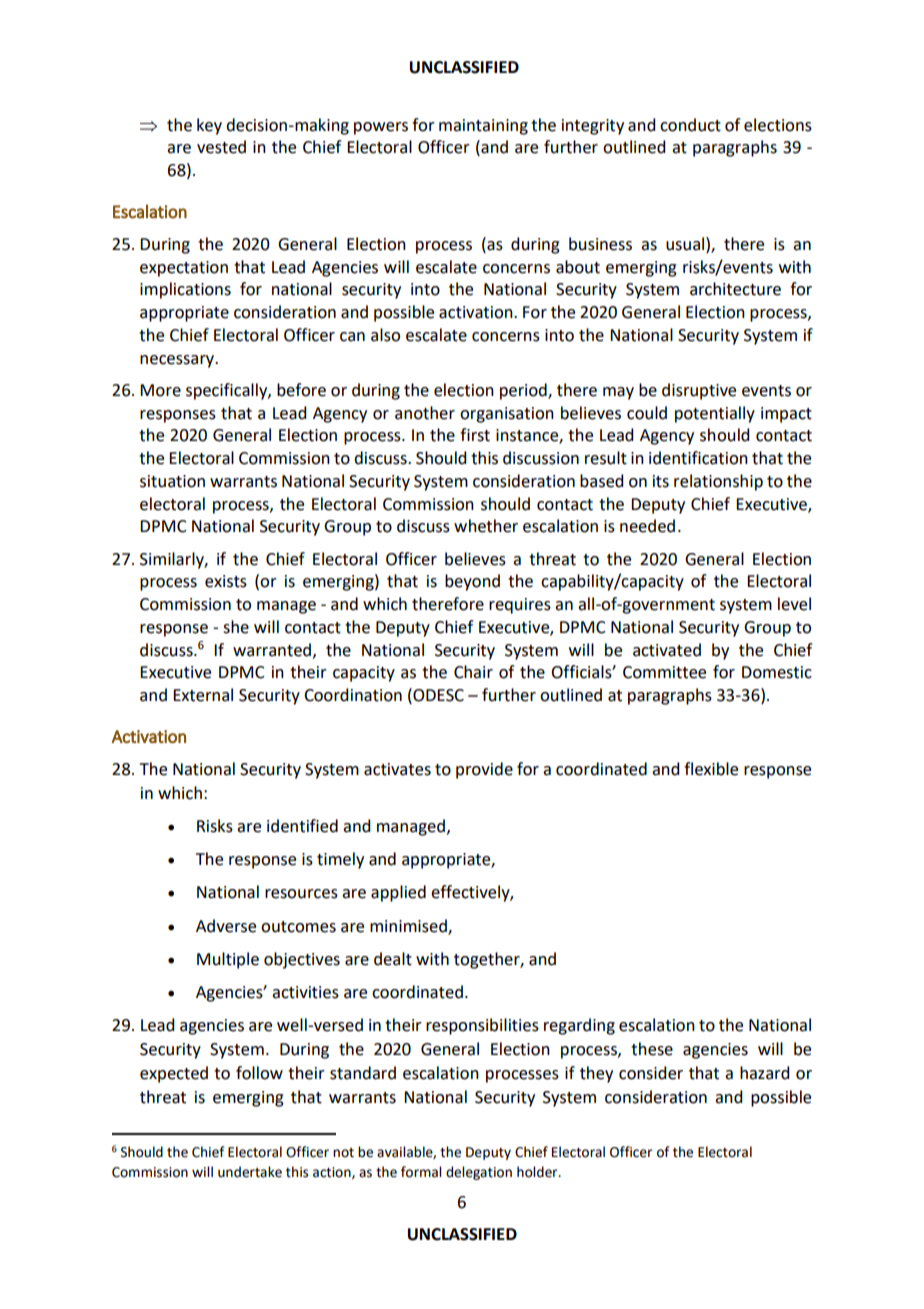 The width and height of the screenshot is (924, 1309). Describe the element at coordinates (473, 672) in the screenshot. I see `Chair` at that location.
